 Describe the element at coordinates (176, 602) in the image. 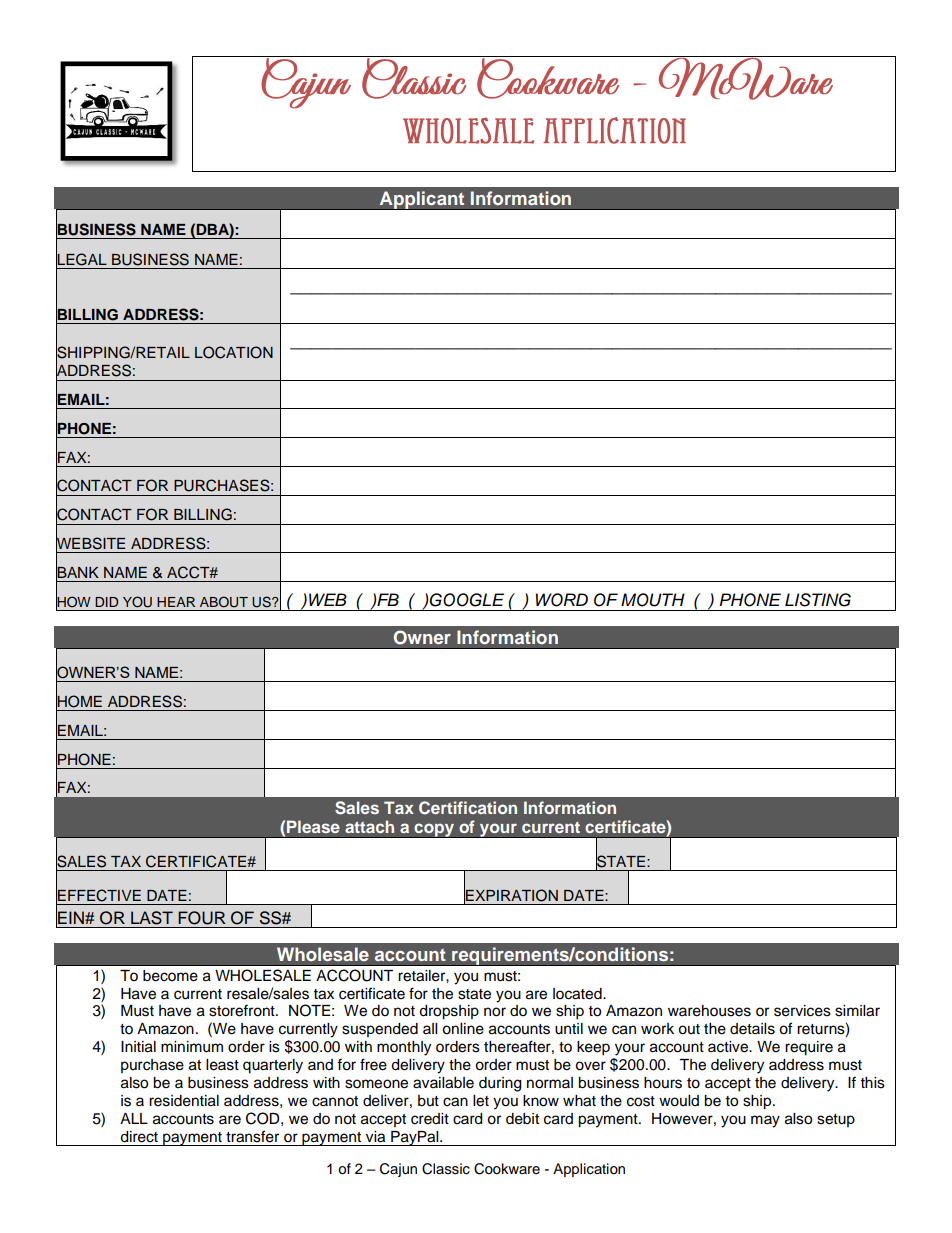

I see `HEAR` at that location.
